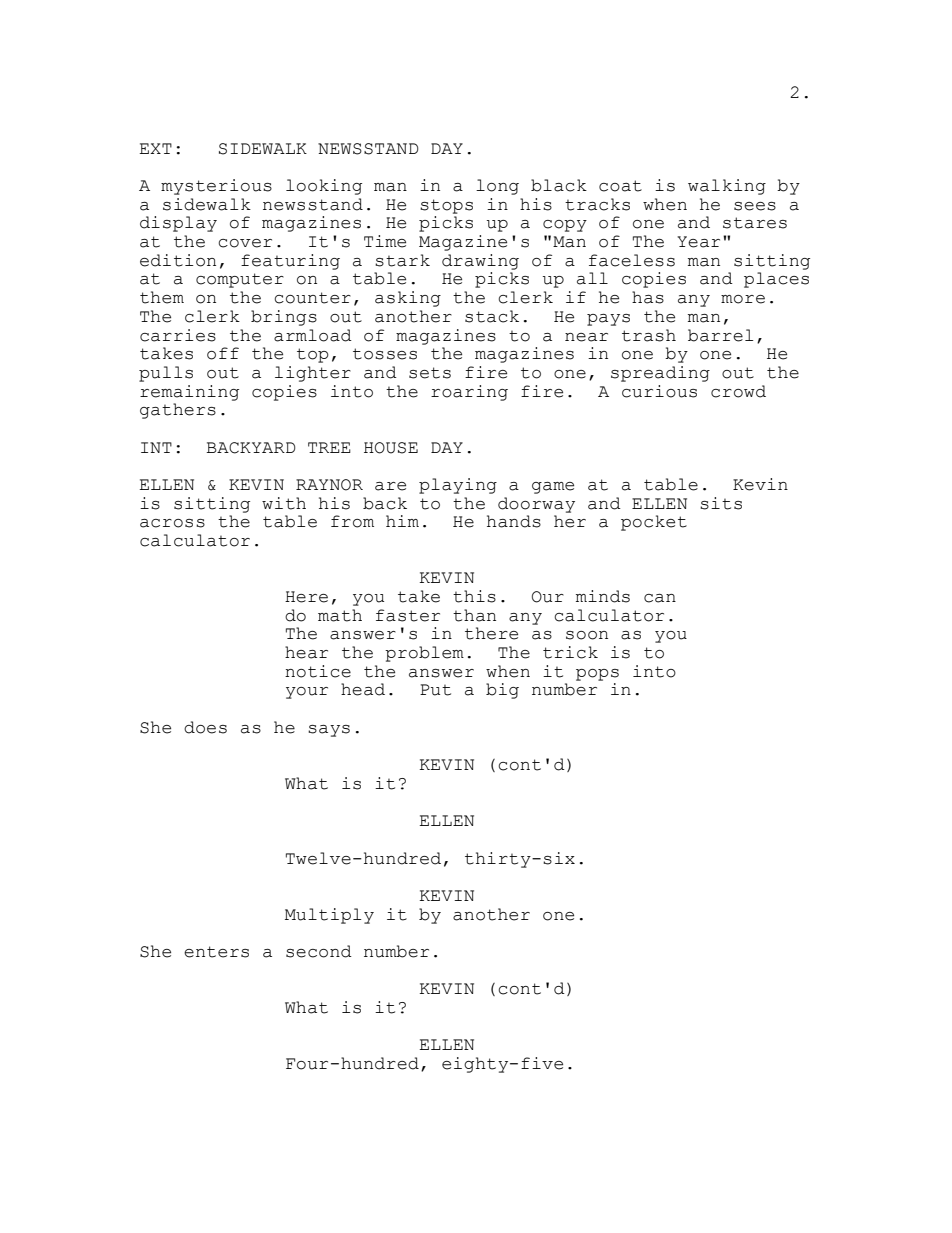 The width and height of the image is (952, 1233). I want to click on second, so click(319, 951).
